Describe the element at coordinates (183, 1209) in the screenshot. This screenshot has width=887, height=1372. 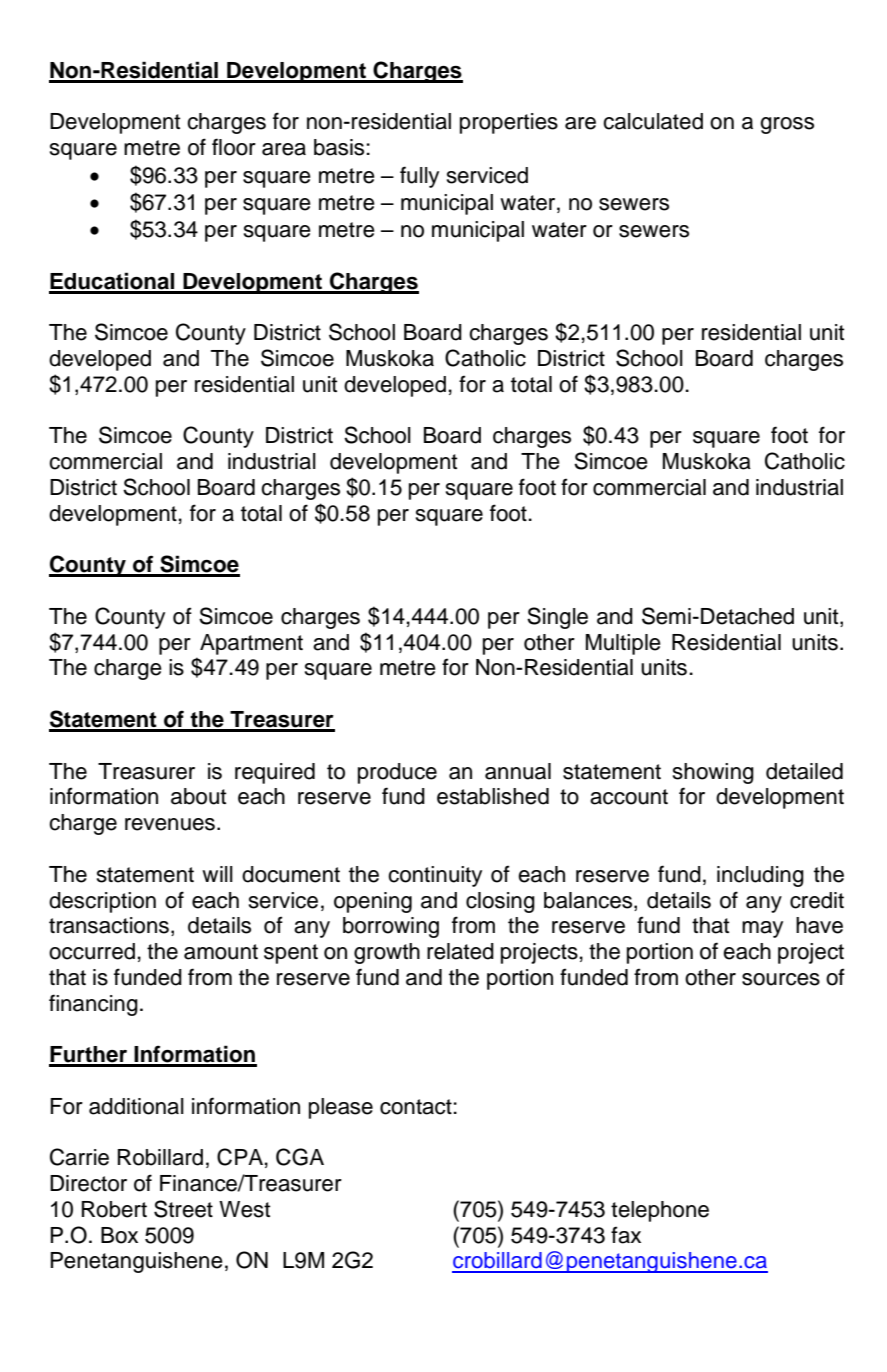
I see `Street` at that location.
